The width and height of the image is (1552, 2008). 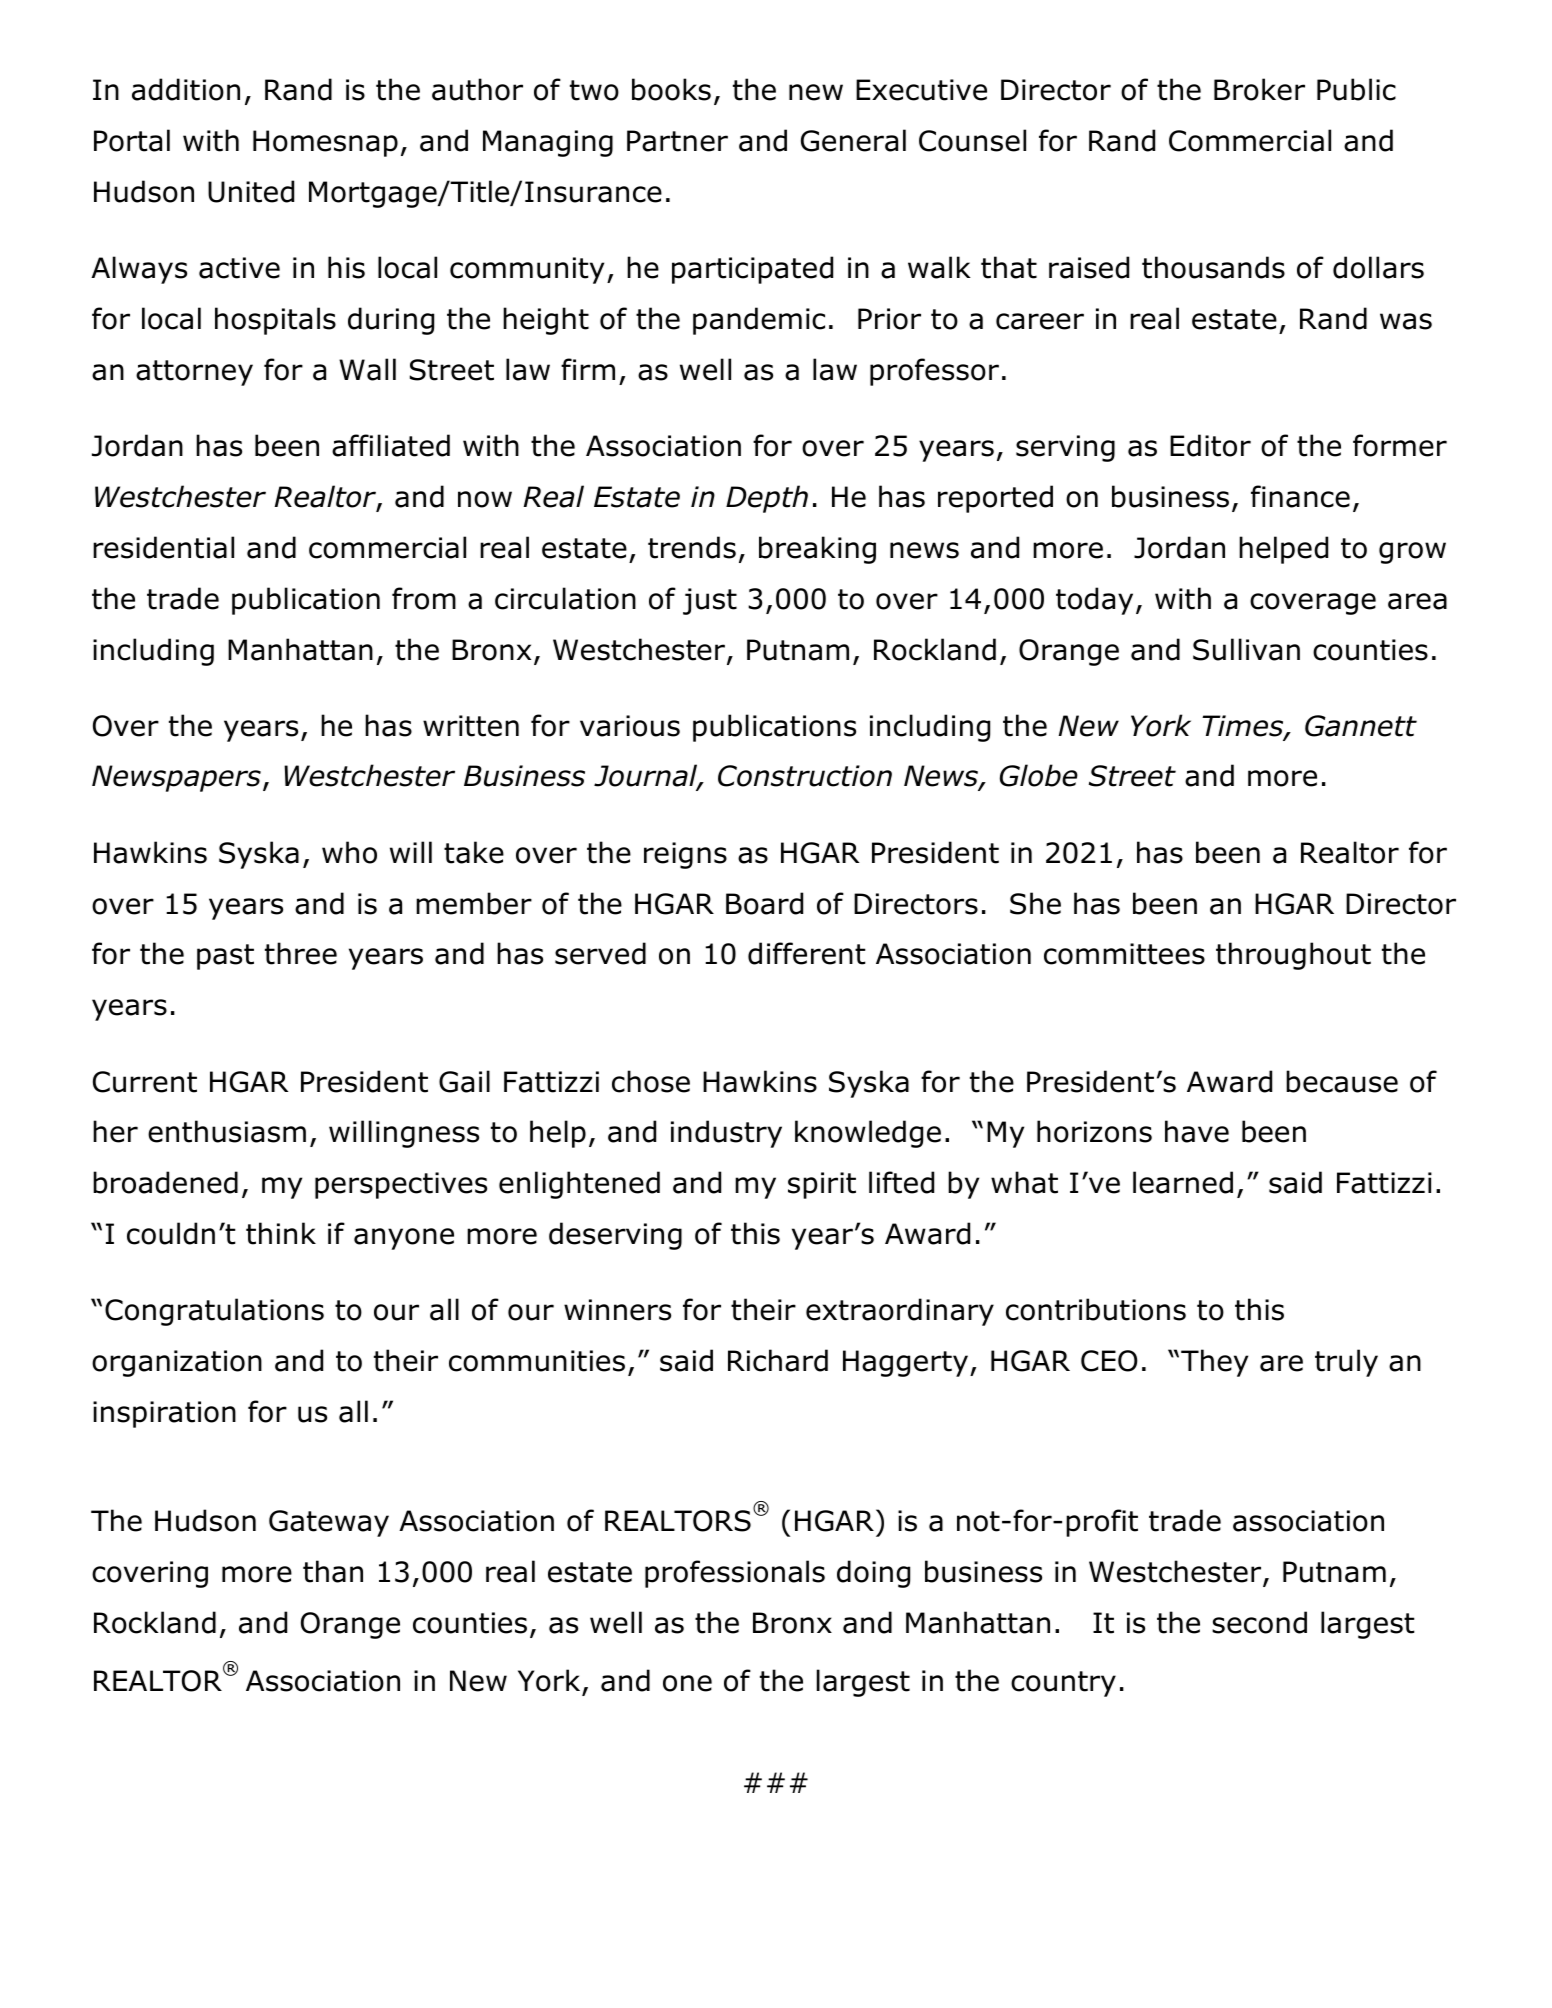 I want to click on have, so click(x=1197, y=1131).
